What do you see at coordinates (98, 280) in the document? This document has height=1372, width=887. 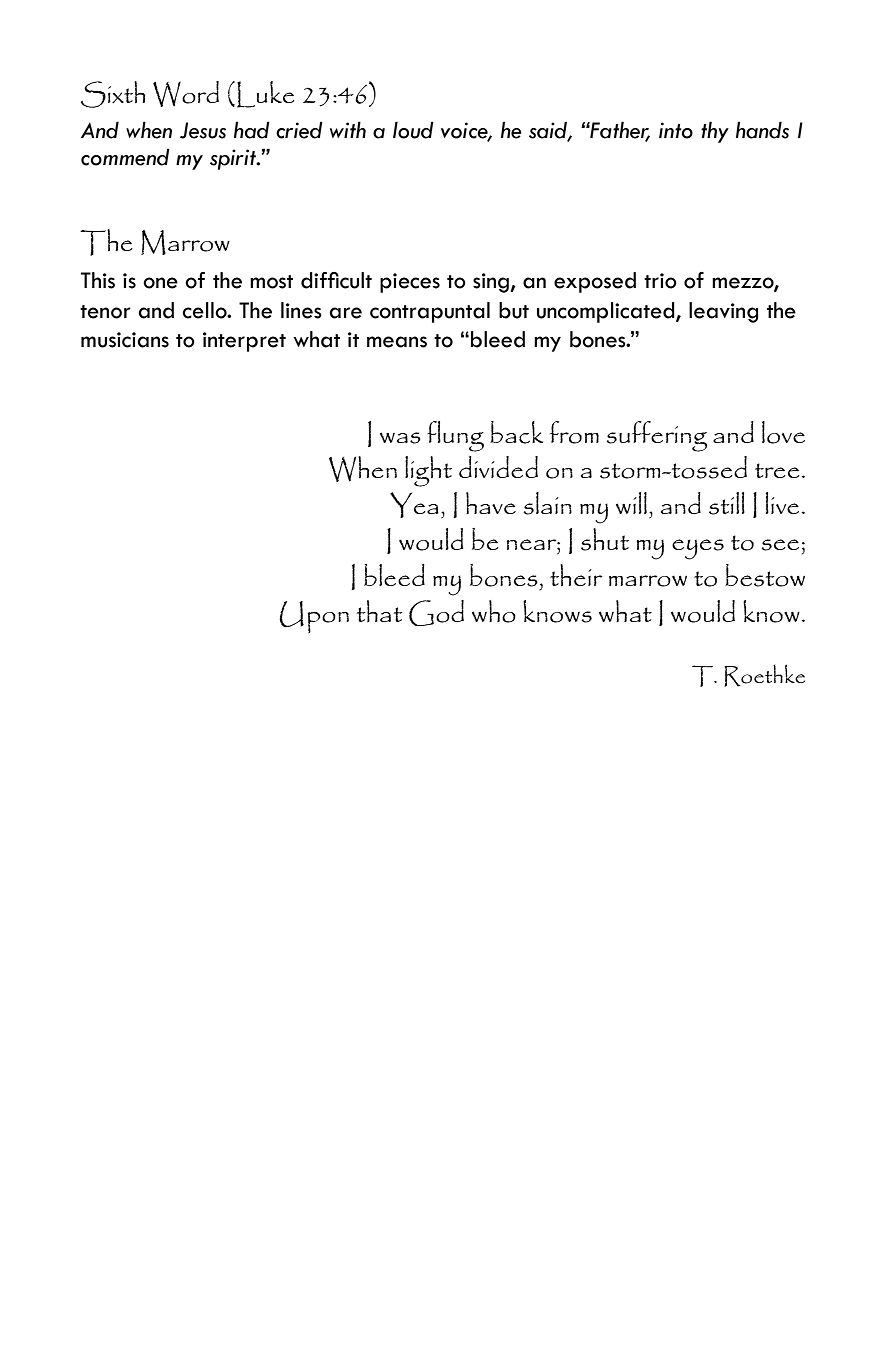 I see `This` at bounding box center [98, 280].
